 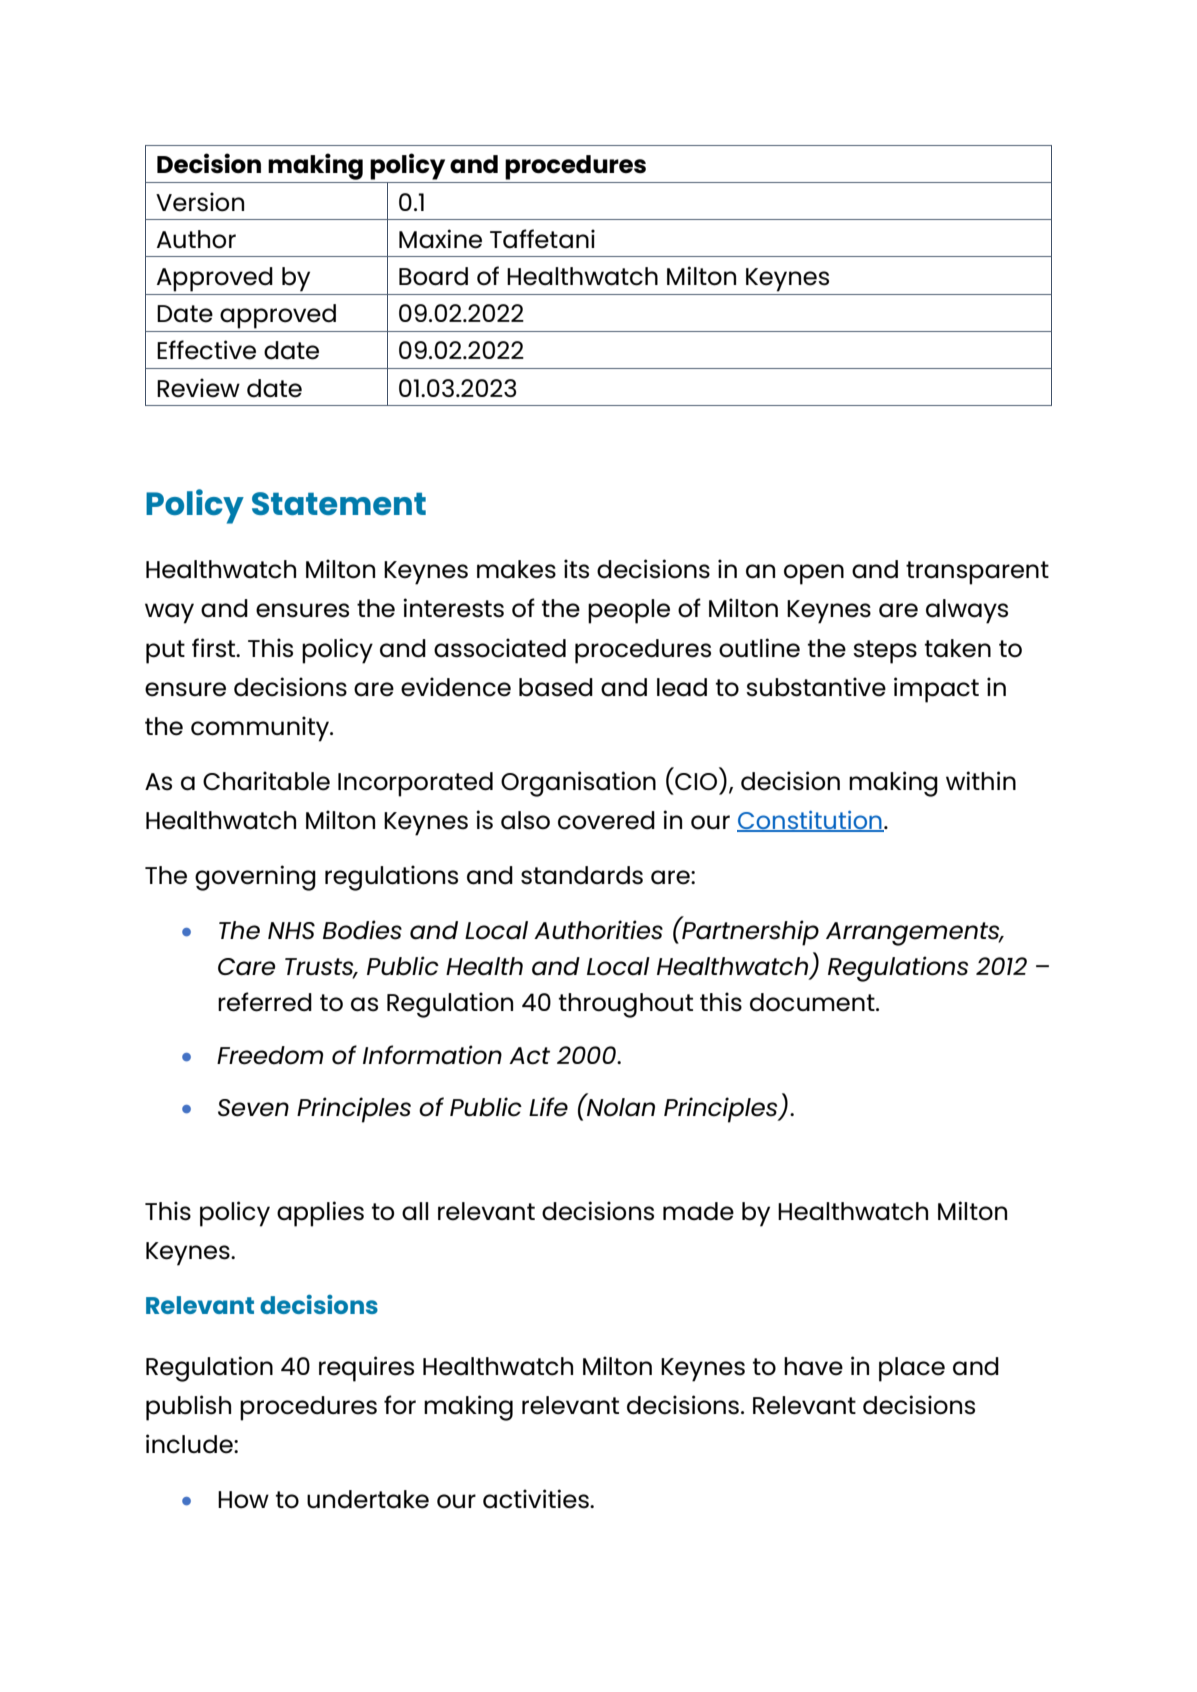 I want to click on How, so click(x=243, y=1500).
